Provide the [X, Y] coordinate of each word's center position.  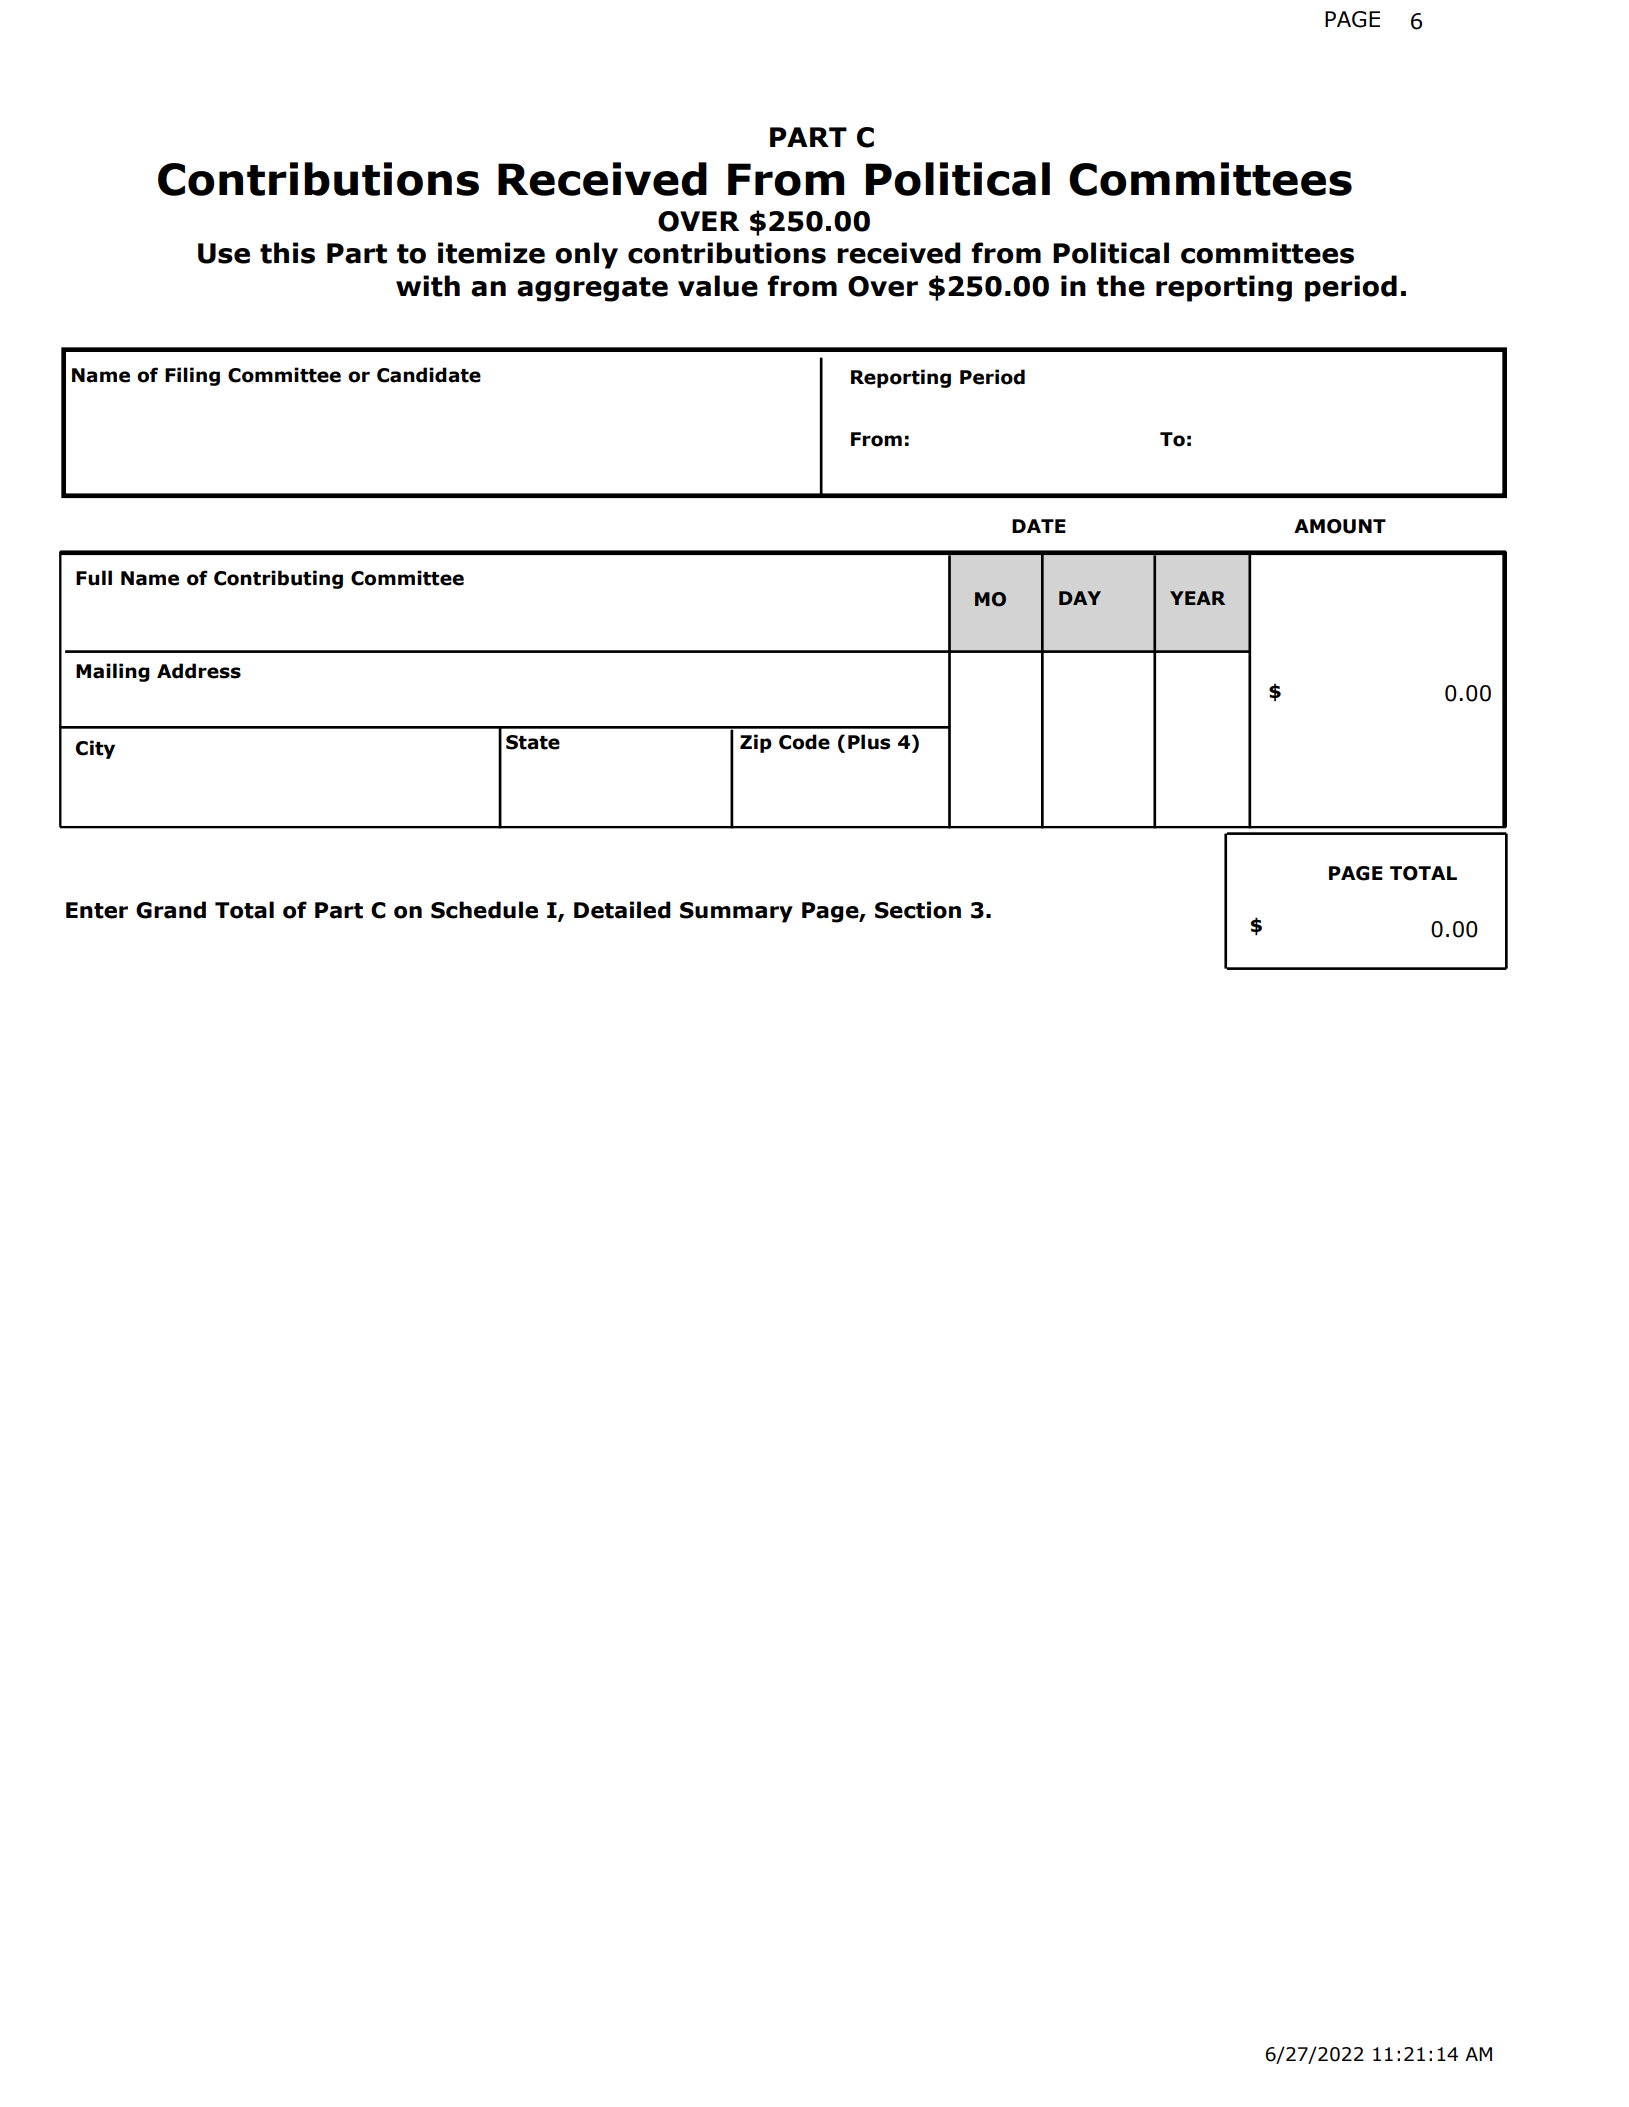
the [1120, 286]
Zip [756, 743]
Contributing [278, 579]
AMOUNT [1340, 526]
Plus [869, 742]
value [718, 286]
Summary [736, 912]
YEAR [1197, 598]
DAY [1080, 598]
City [95, 749]
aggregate [592, 289]
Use [224, 253]
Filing [192, 376]
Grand [171, 910]
